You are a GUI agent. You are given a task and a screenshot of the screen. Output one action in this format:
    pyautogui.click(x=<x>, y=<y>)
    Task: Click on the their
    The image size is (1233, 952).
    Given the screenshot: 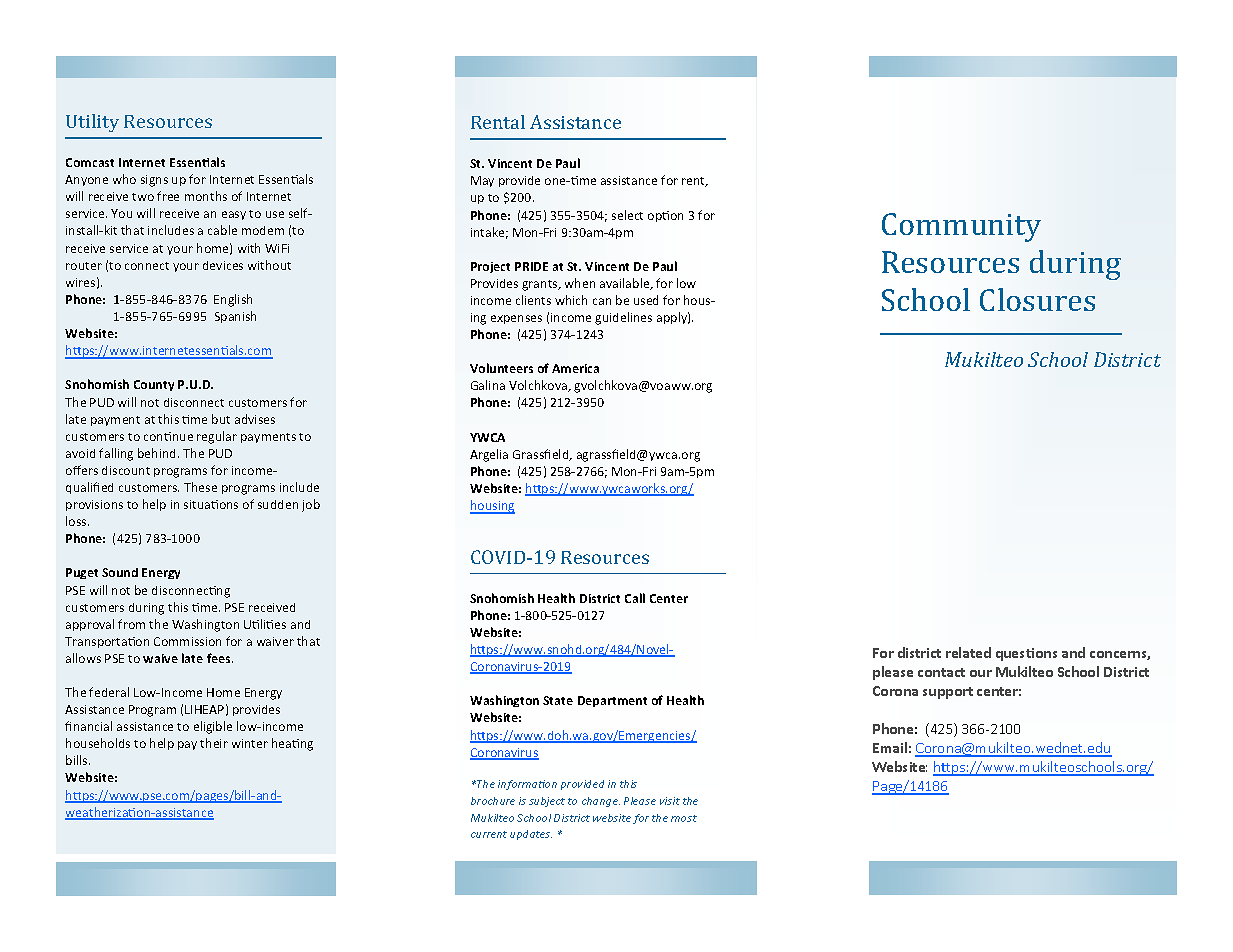 What is the action you would take?
    pyautogui.click(x=214, y=743)
